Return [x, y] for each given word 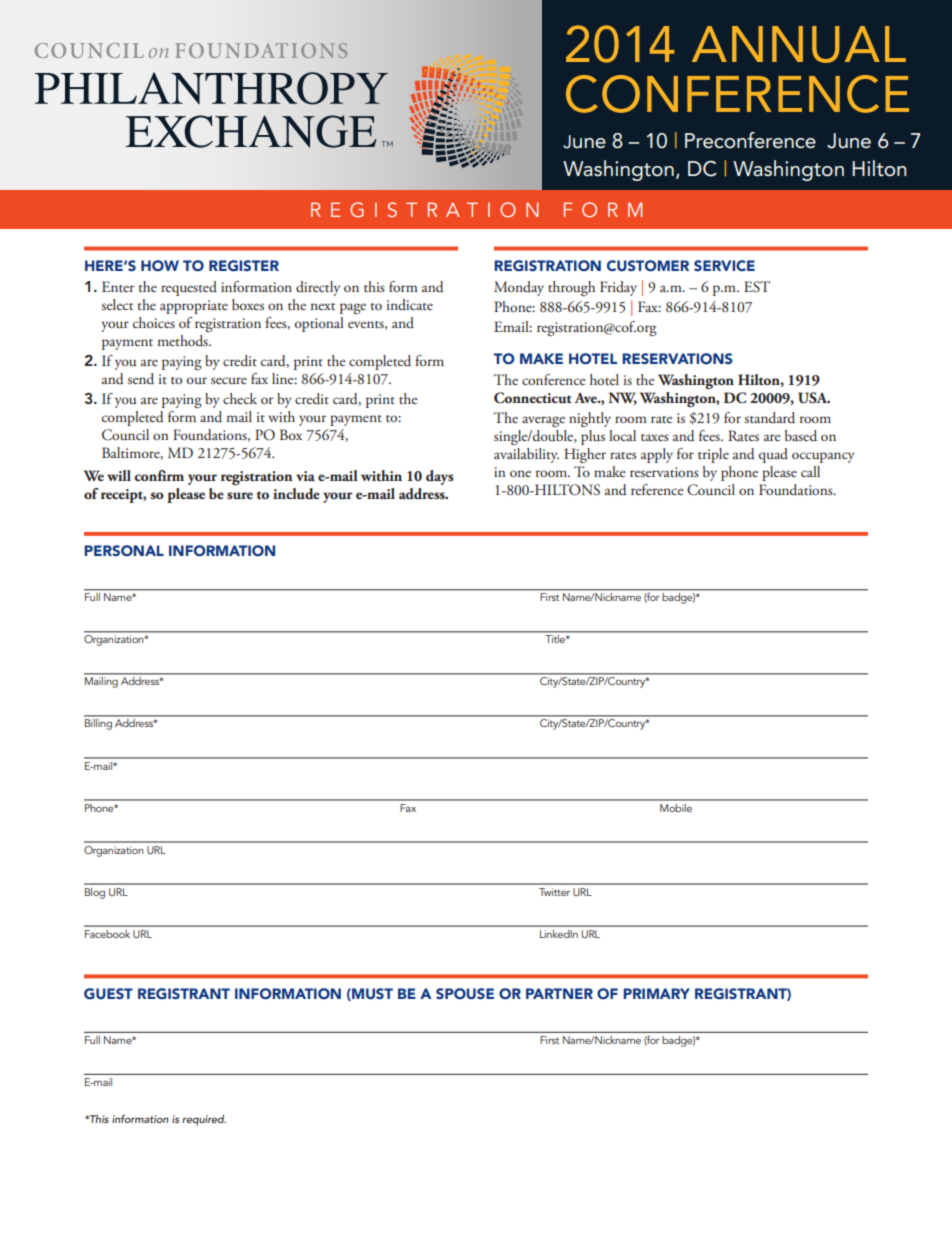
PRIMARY [656, 993]
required [204, 1120]
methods [184, 341]
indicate [410, 304]
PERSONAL [124, 551]
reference [657, 489]
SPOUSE [465, 994]
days [440, 477]
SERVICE [724, 265]
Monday [519, 288]
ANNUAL [799, 44]
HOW [160, 266]
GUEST [108, 994]
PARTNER [559, 993]
